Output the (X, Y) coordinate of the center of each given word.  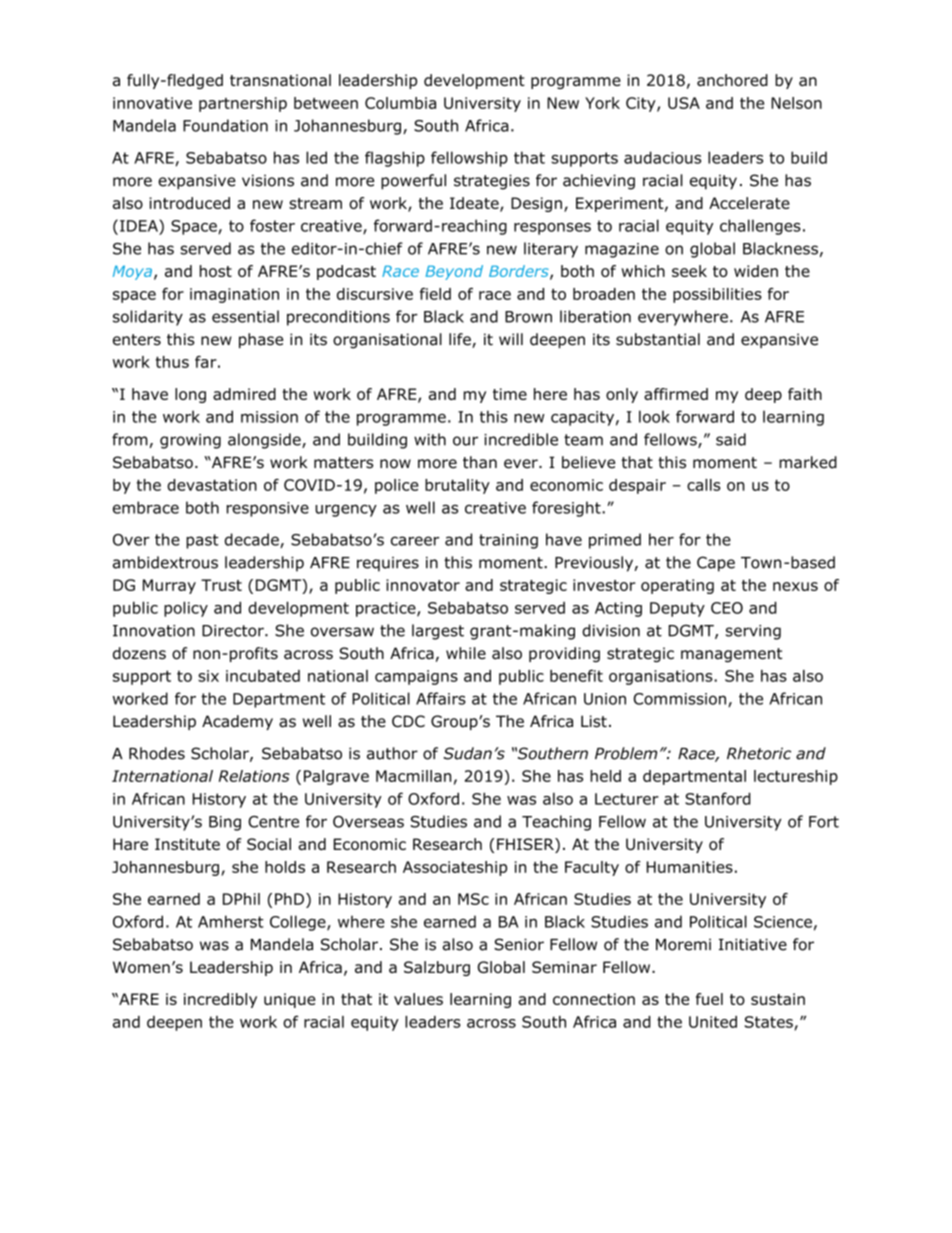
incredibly (220, 1000)
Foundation (225, 125)
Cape (716, 564)
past (202, 541)
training (508, 541)
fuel (709, 999)
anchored (732, 80)
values (418, 999)
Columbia (400, 103)
